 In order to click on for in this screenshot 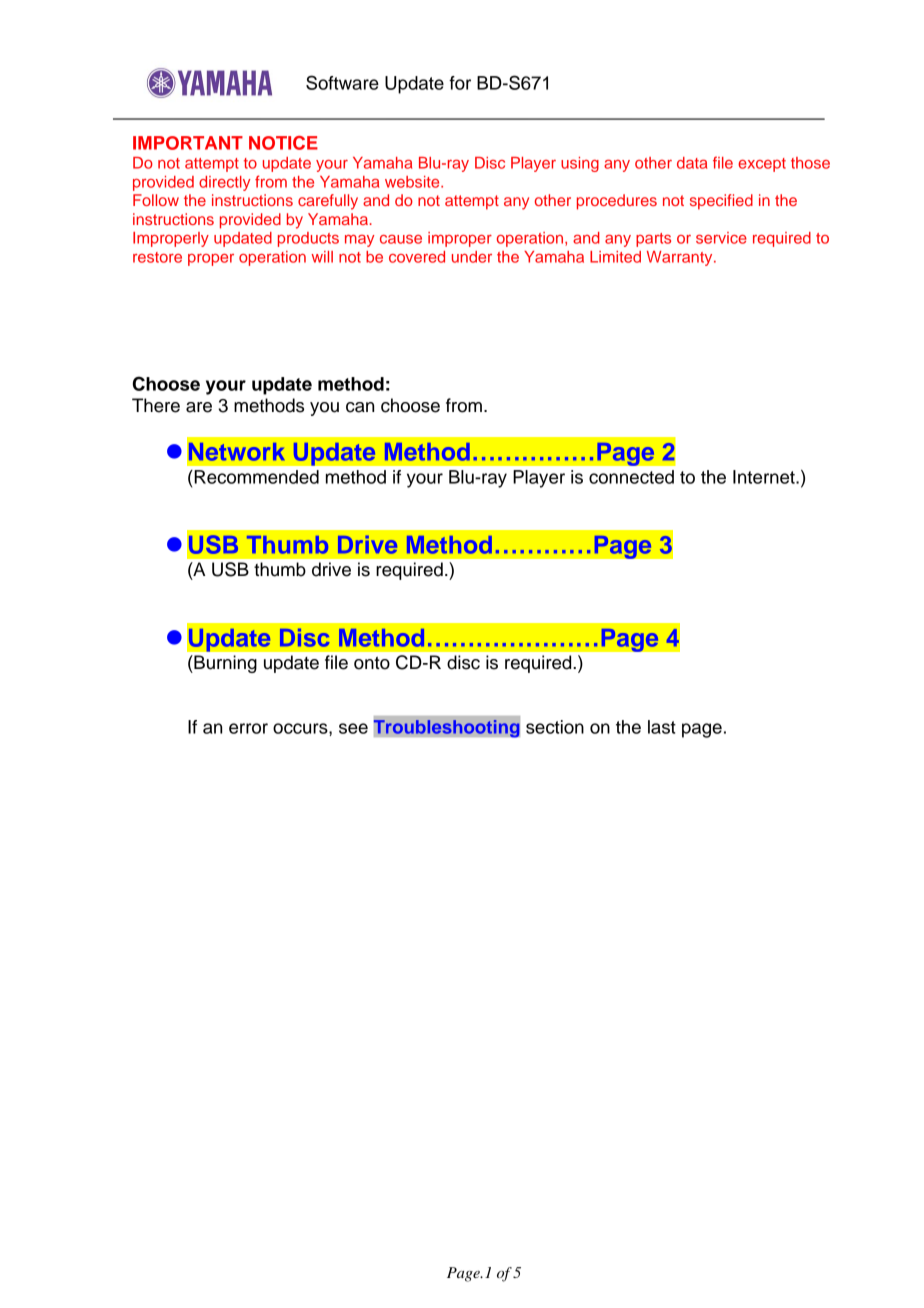, I will do `click(460, 83)`.
